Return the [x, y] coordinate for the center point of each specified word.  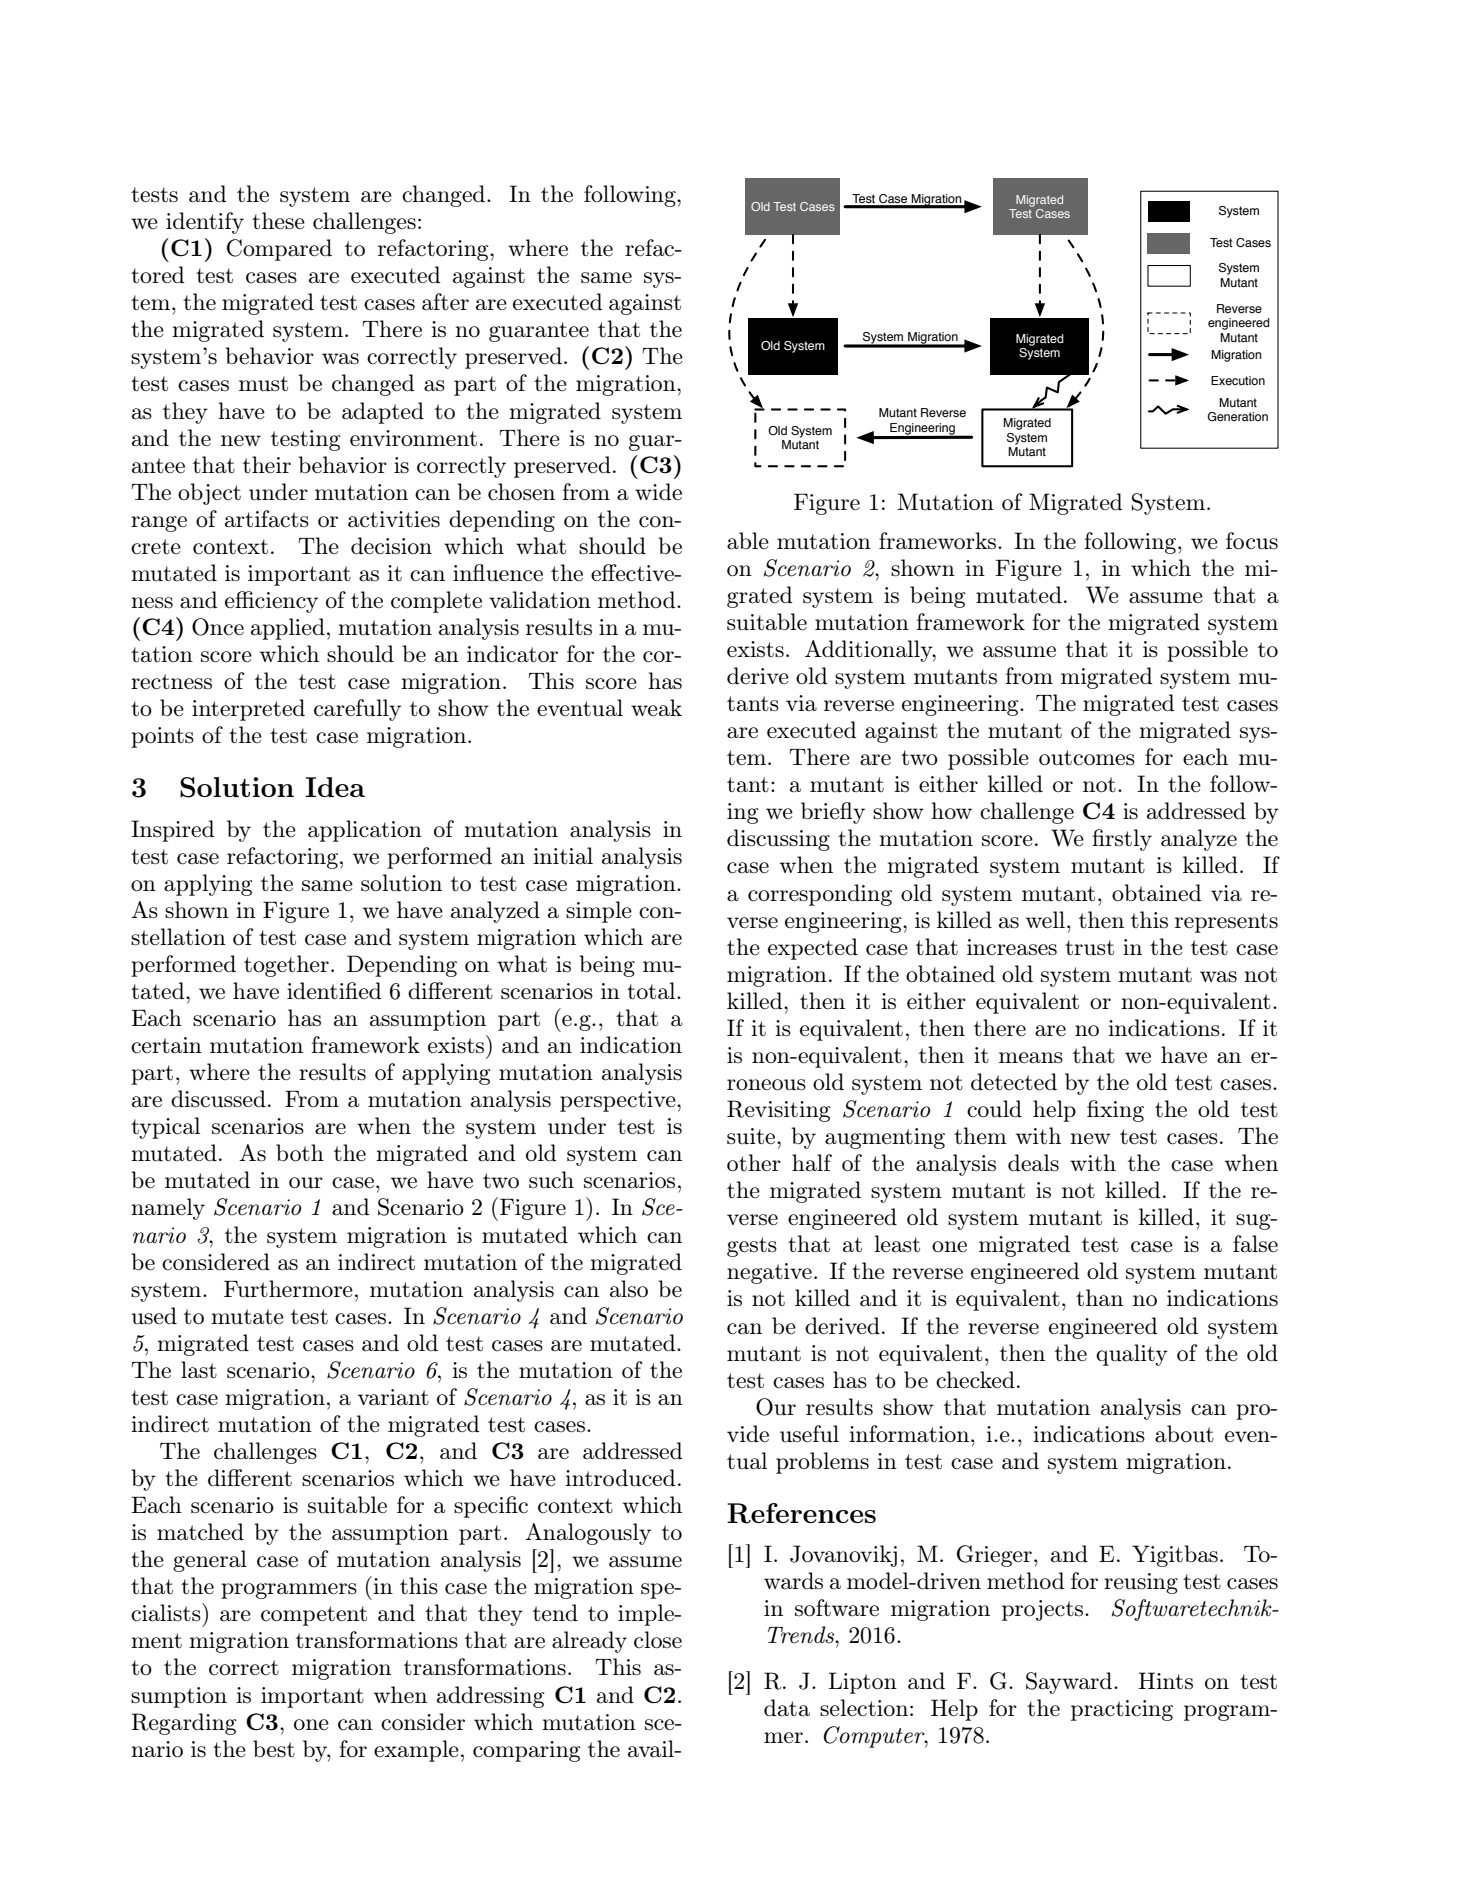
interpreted [248, 710]
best [274, 1749]
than [1099, 1298]
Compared [279, 250]
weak [656, 708]
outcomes [1087, 758]
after [445, 302]
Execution [1238, 380]
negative [769, 1273]
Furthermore [288, 1289]
